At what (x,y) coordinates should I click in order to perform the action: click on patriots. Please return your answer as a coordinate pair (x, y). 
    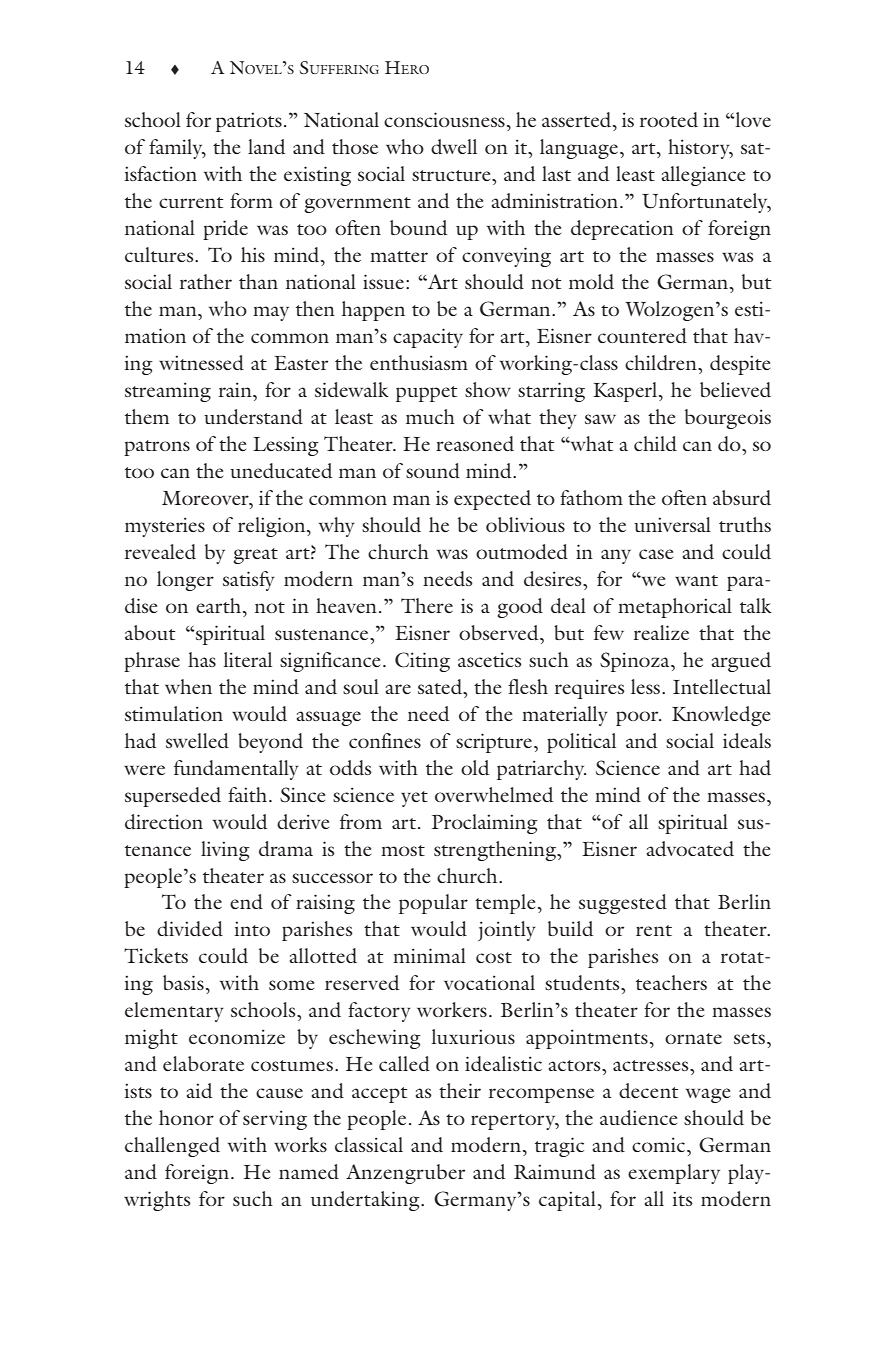
    Looking at the image, I should click on (249, 122).
